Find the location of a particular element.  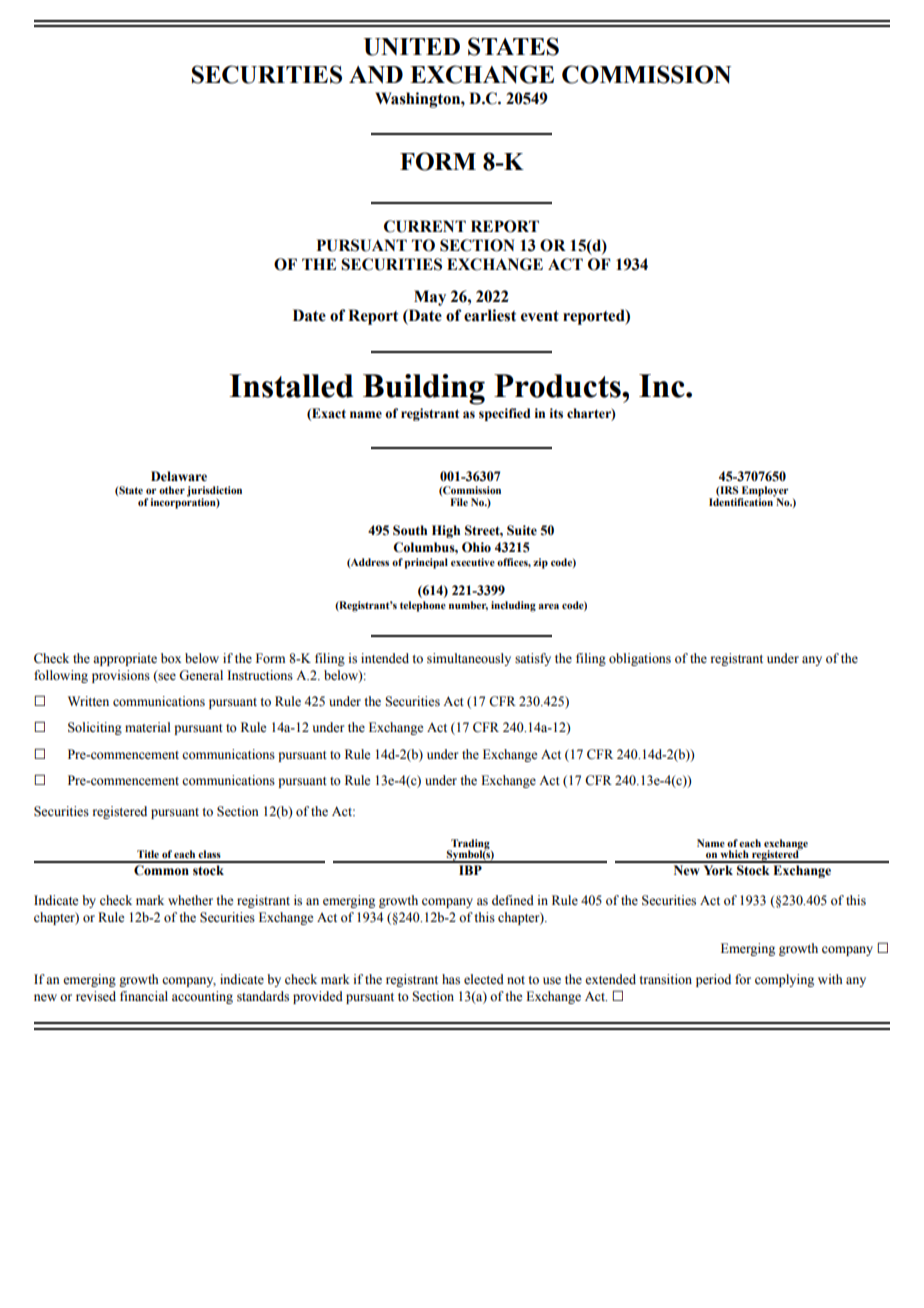

event is located at coordinates (540, 316).
